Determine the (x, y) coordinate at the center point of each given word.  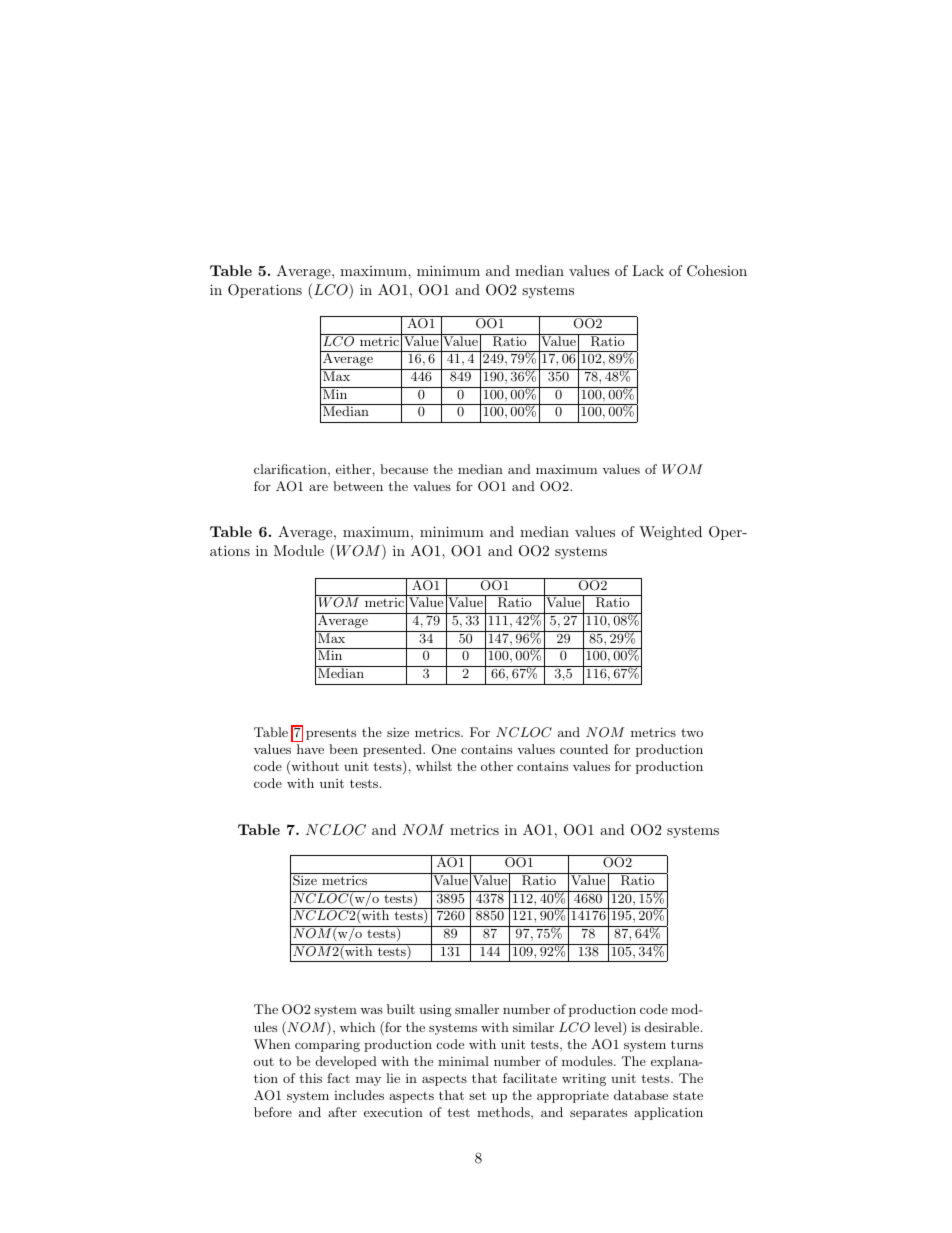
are (318, 488)
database (641, 1095)
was (371, 1010)
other (497, 766)
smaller (477, 1009)
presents (331, 734)
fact (338, 1078)
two (692, 732)
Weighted (670, 533)
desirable (672, 1027)
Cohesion (717, 271)
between (358, 486)
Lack (648, 270)
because (404, 469)
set (477, 1095)
